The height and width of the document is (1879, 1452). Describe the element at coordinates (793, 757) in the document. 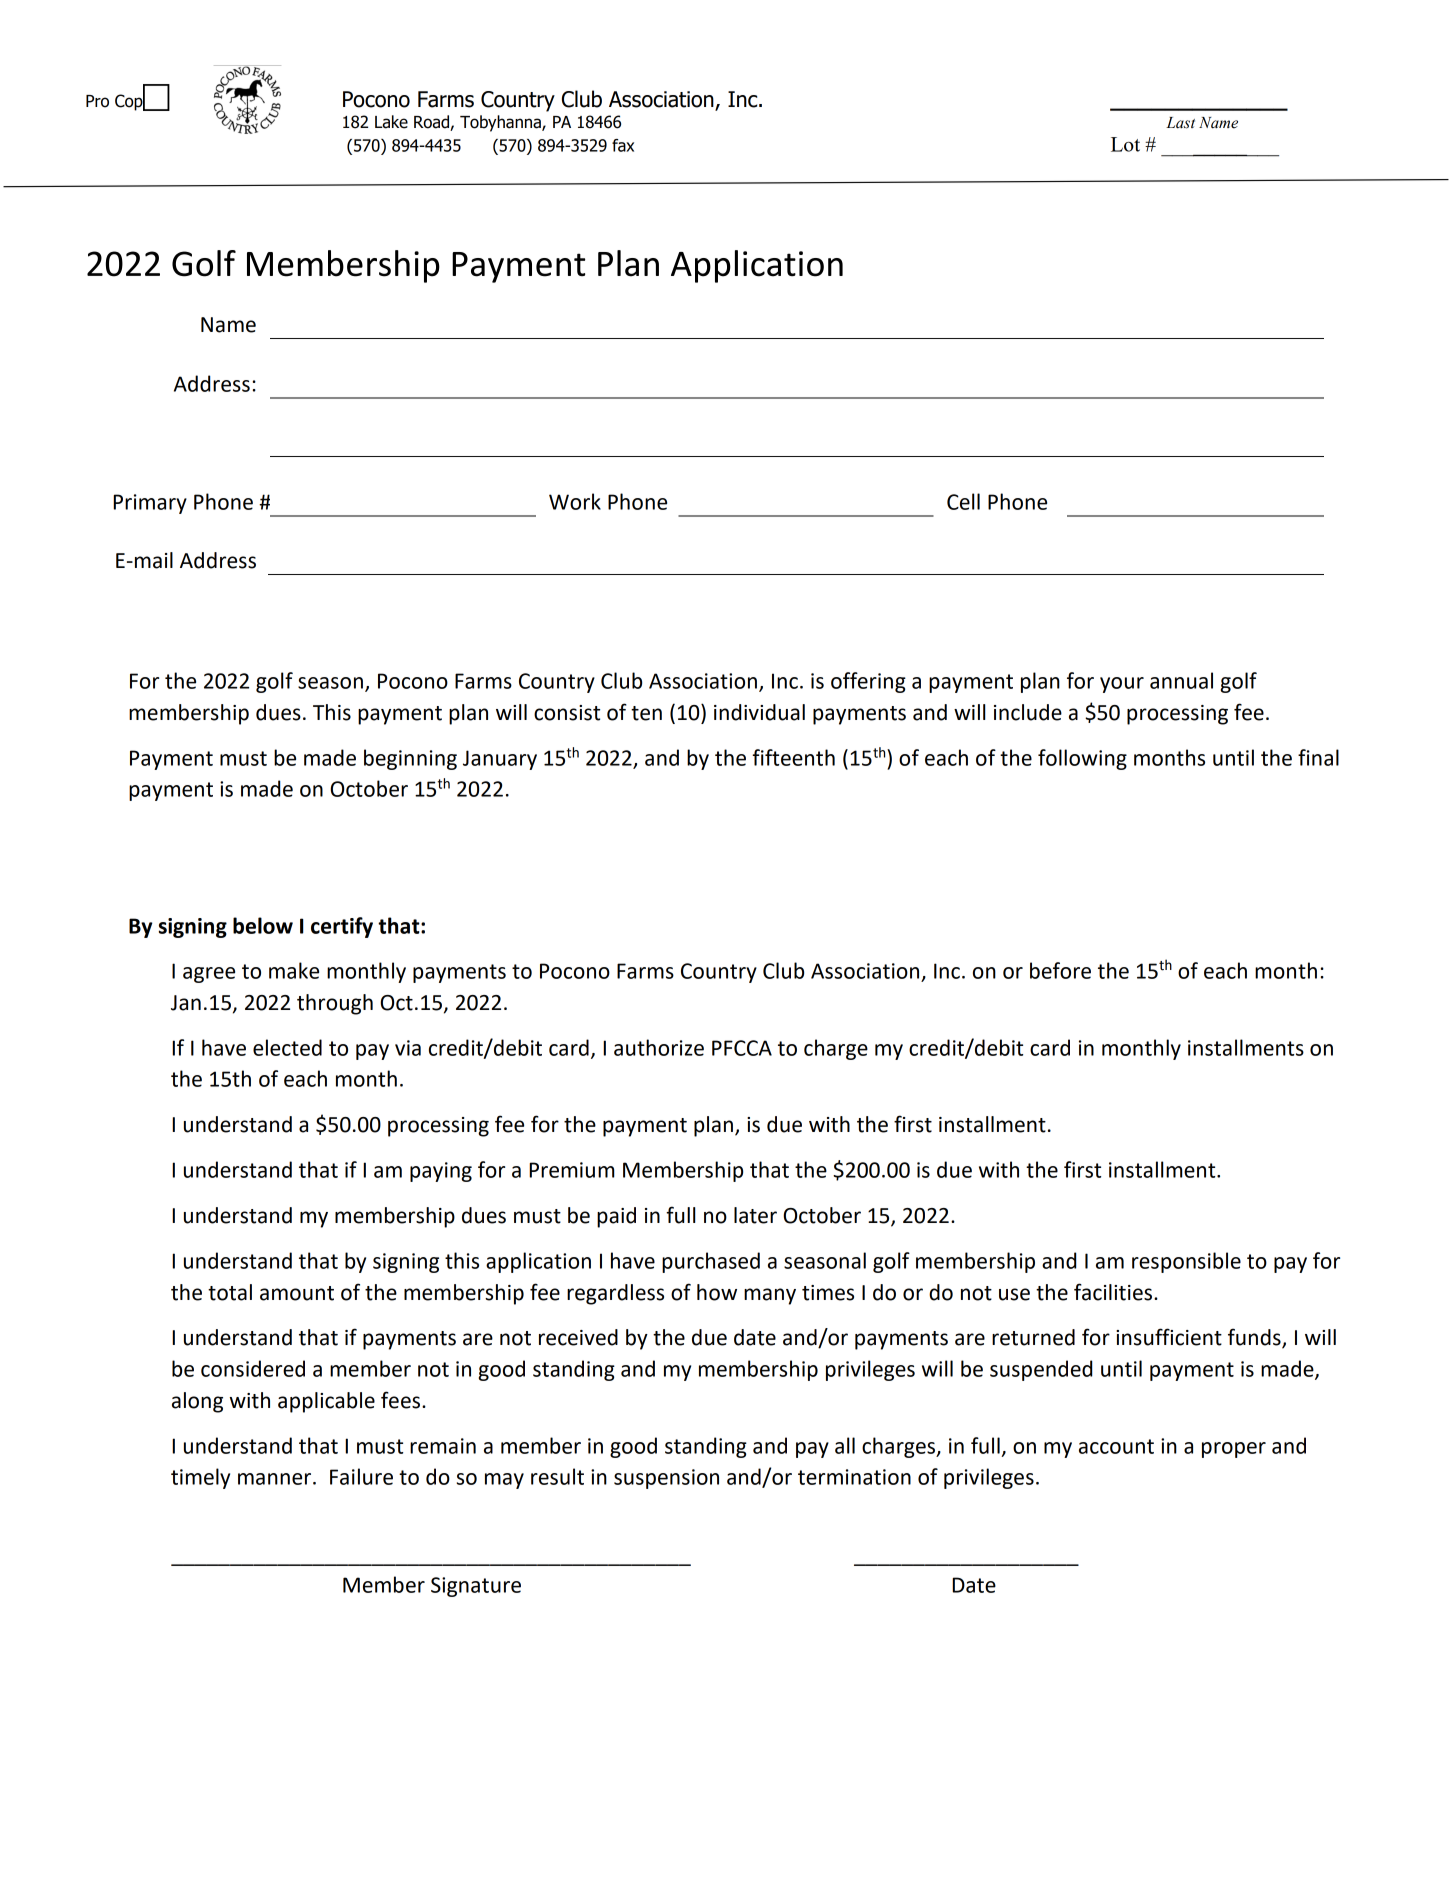

I see `fifteenth` at that location.
